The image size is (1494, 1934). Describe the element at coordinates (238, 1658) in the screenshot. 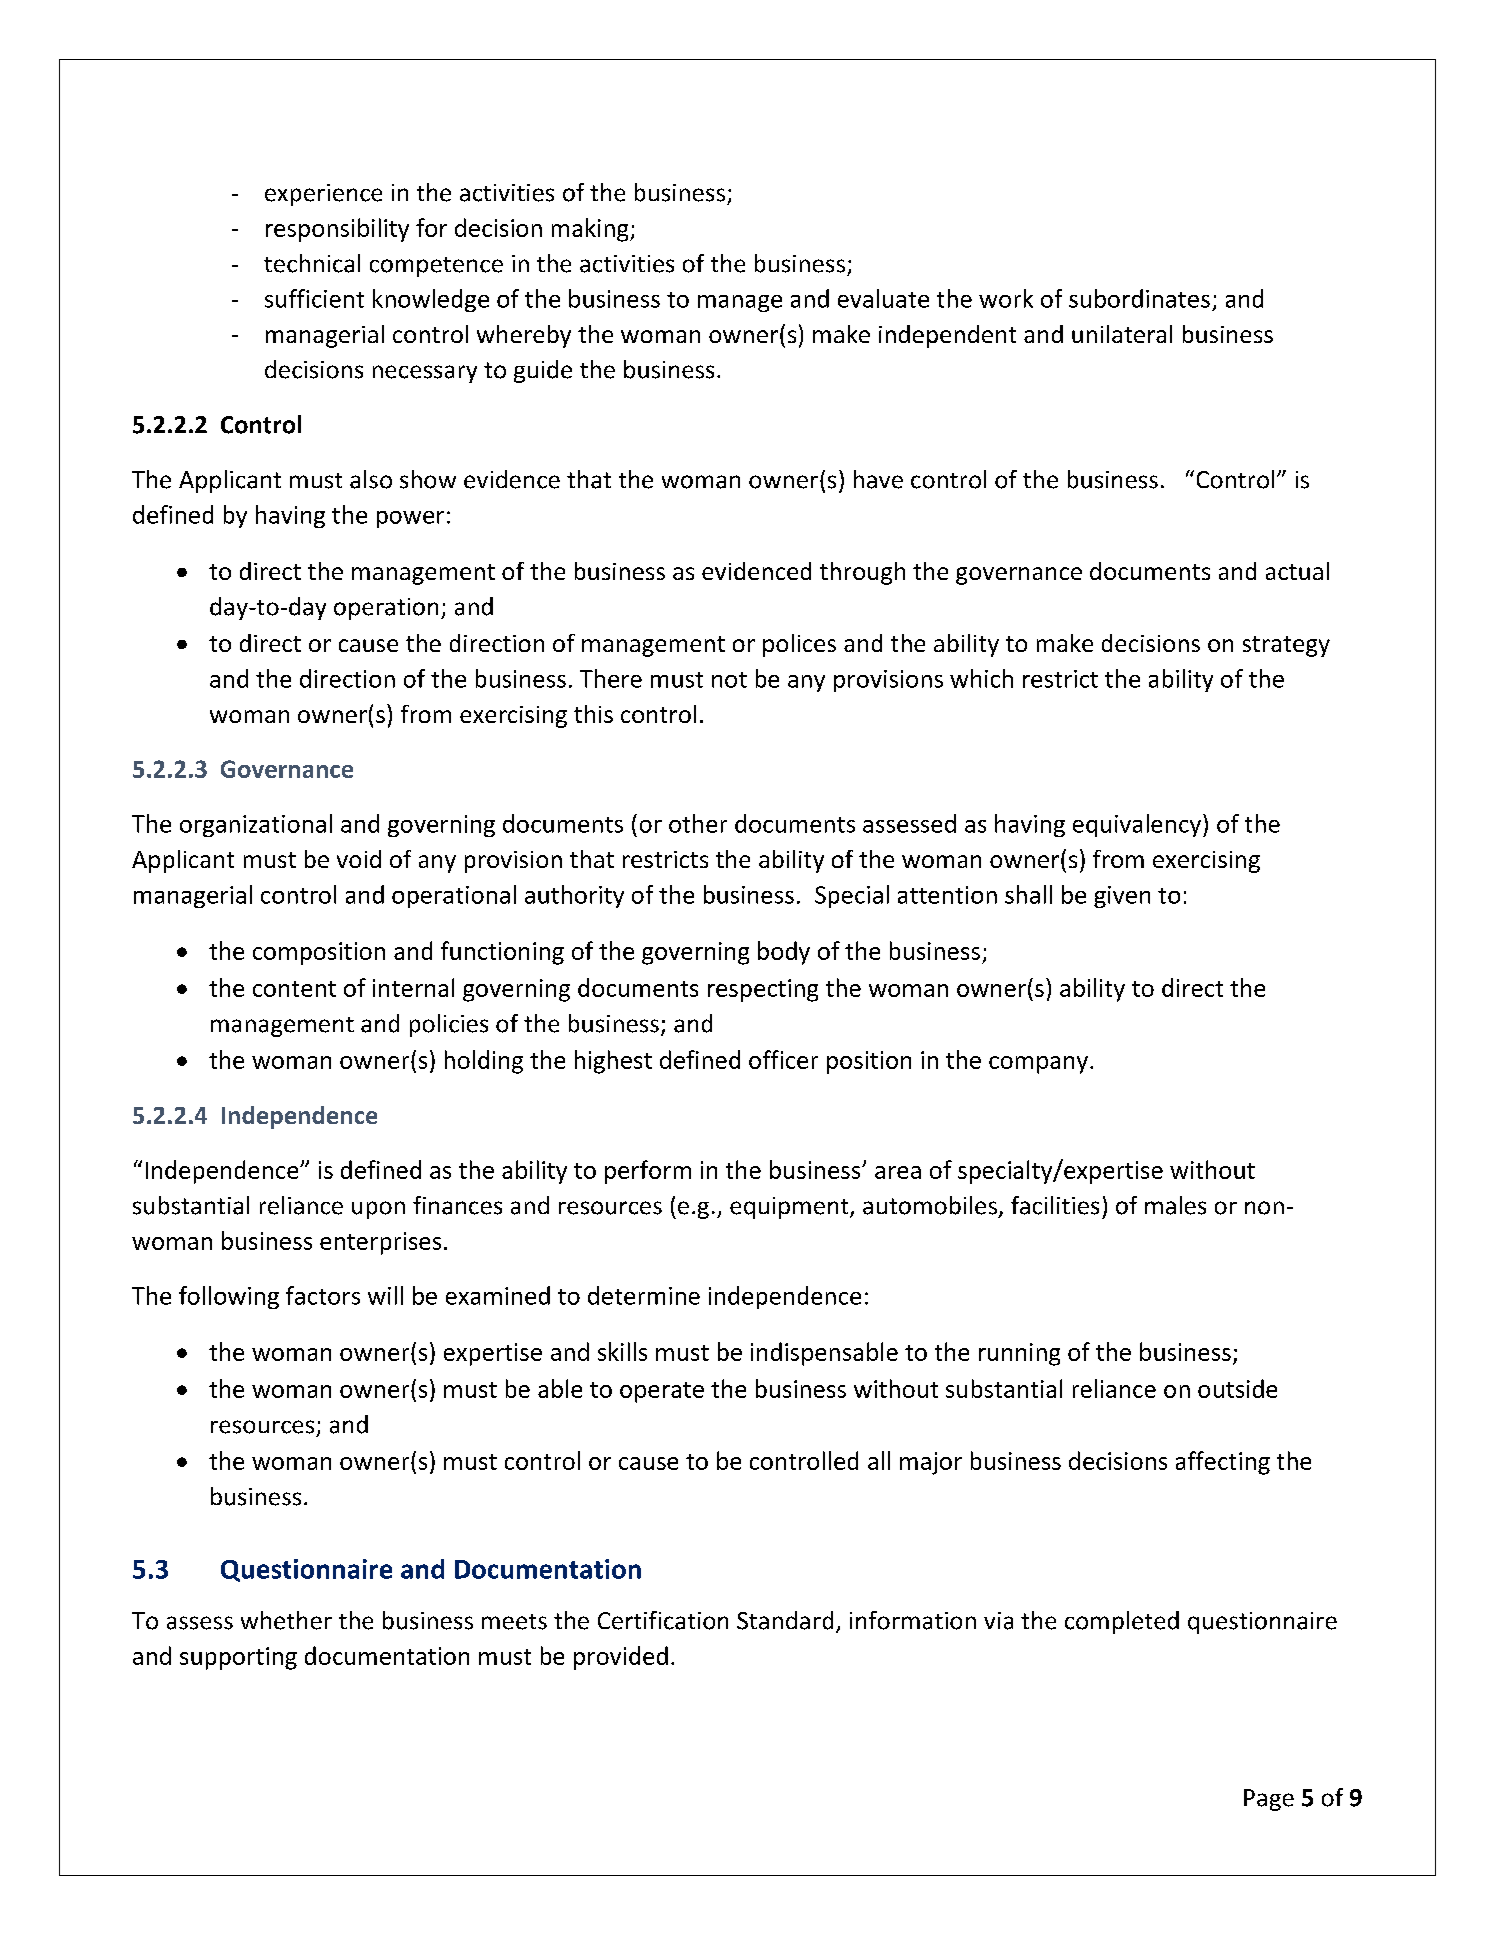

I see `supporting` at that location.
